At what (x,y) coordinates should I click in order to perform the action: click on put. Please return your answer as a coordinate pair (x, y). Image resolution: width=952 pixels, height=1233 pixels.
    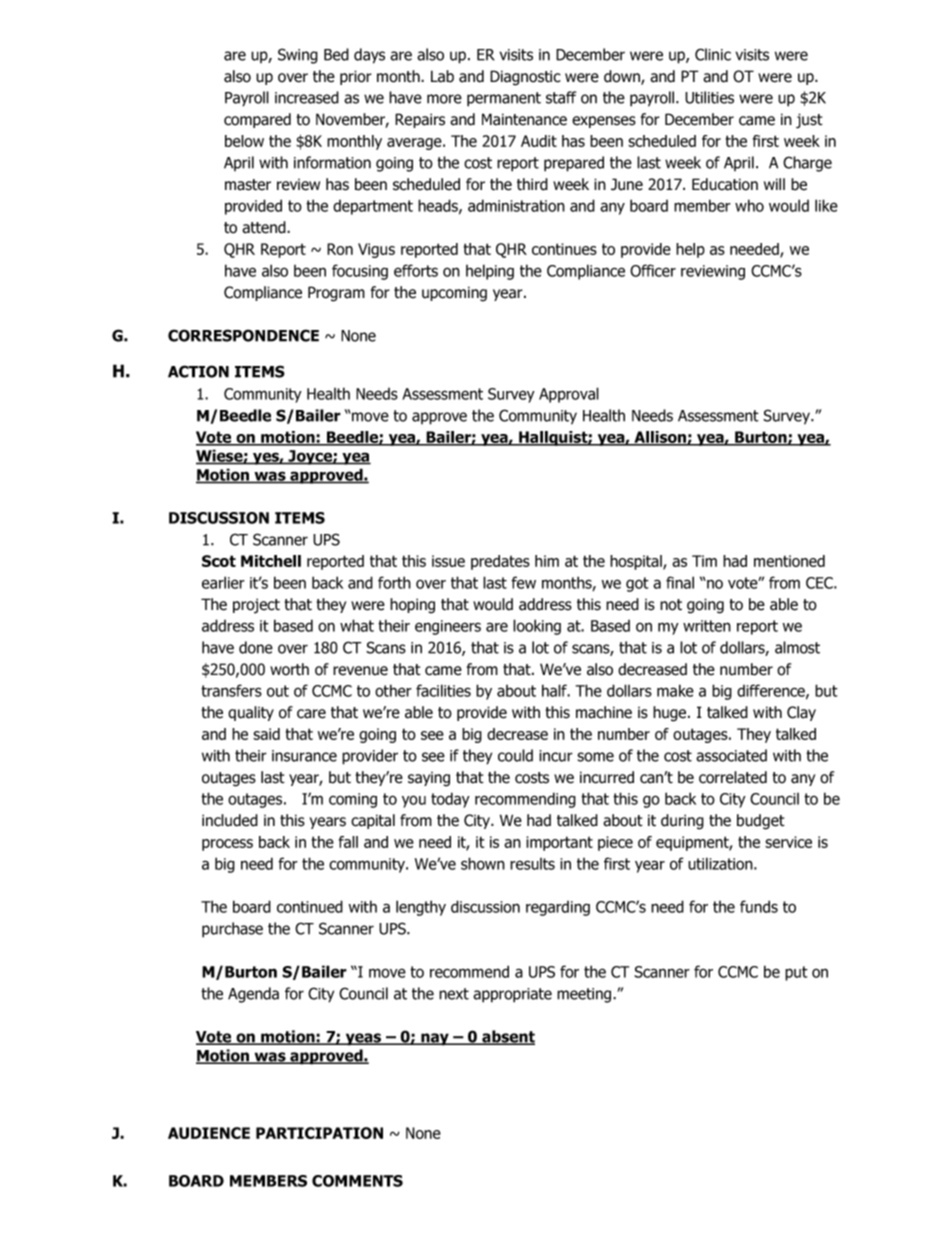
    Looking at the image, I should click on (796, 973).
